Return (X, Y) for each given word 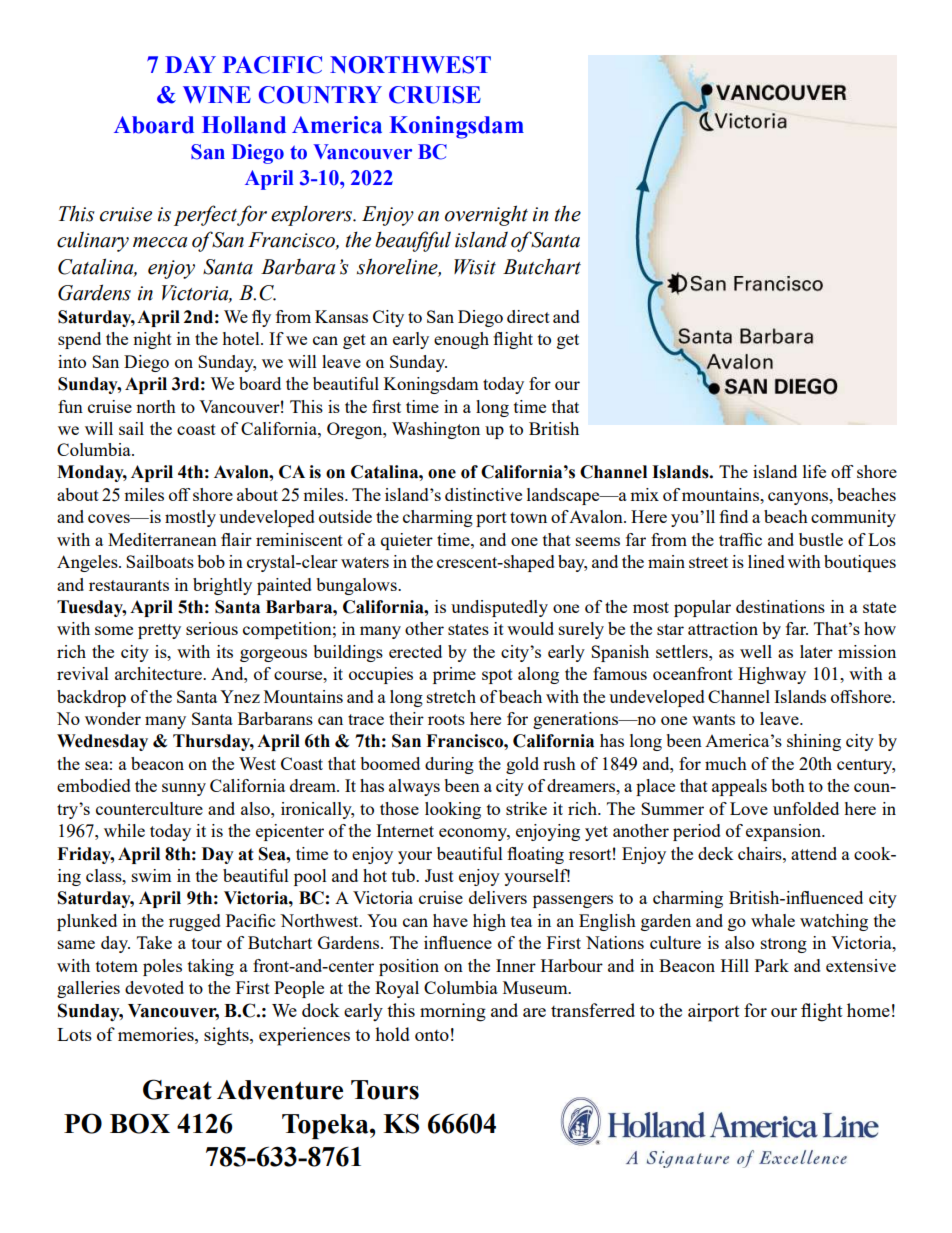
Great (177, 1089)
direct (528, 316)
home (868, 1010)
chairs (761, 853)
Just (439, 875)
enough (461, 340)
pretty (159, 631)
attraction (723, 628)
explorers (312, 216)
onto (432, 1035)
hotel (242, 338)
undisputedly (499, 608)
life (814, 471)
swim (151, 875)
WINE (217, 94)
